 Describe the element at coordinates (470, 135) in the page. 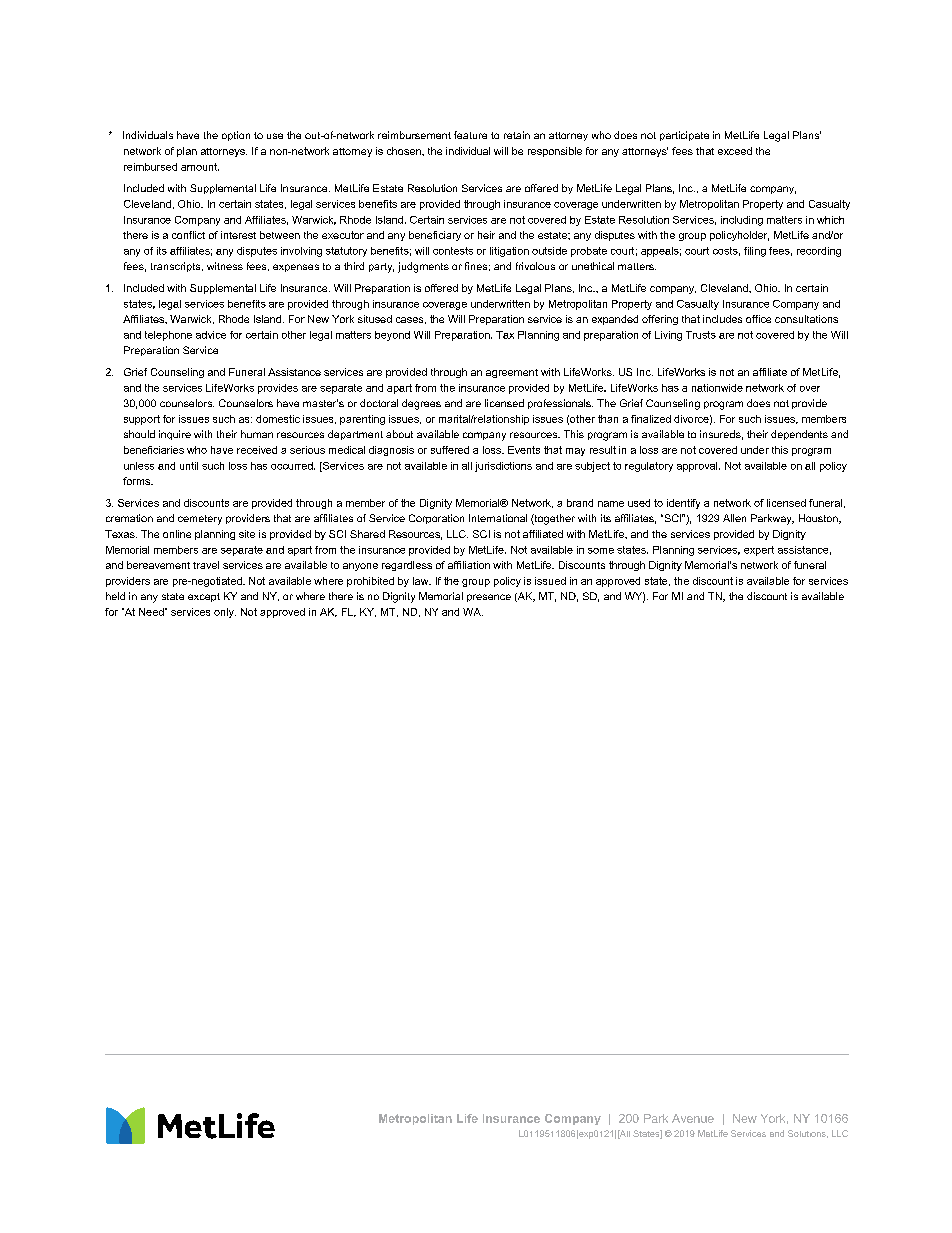

I see `feature` at that location.
